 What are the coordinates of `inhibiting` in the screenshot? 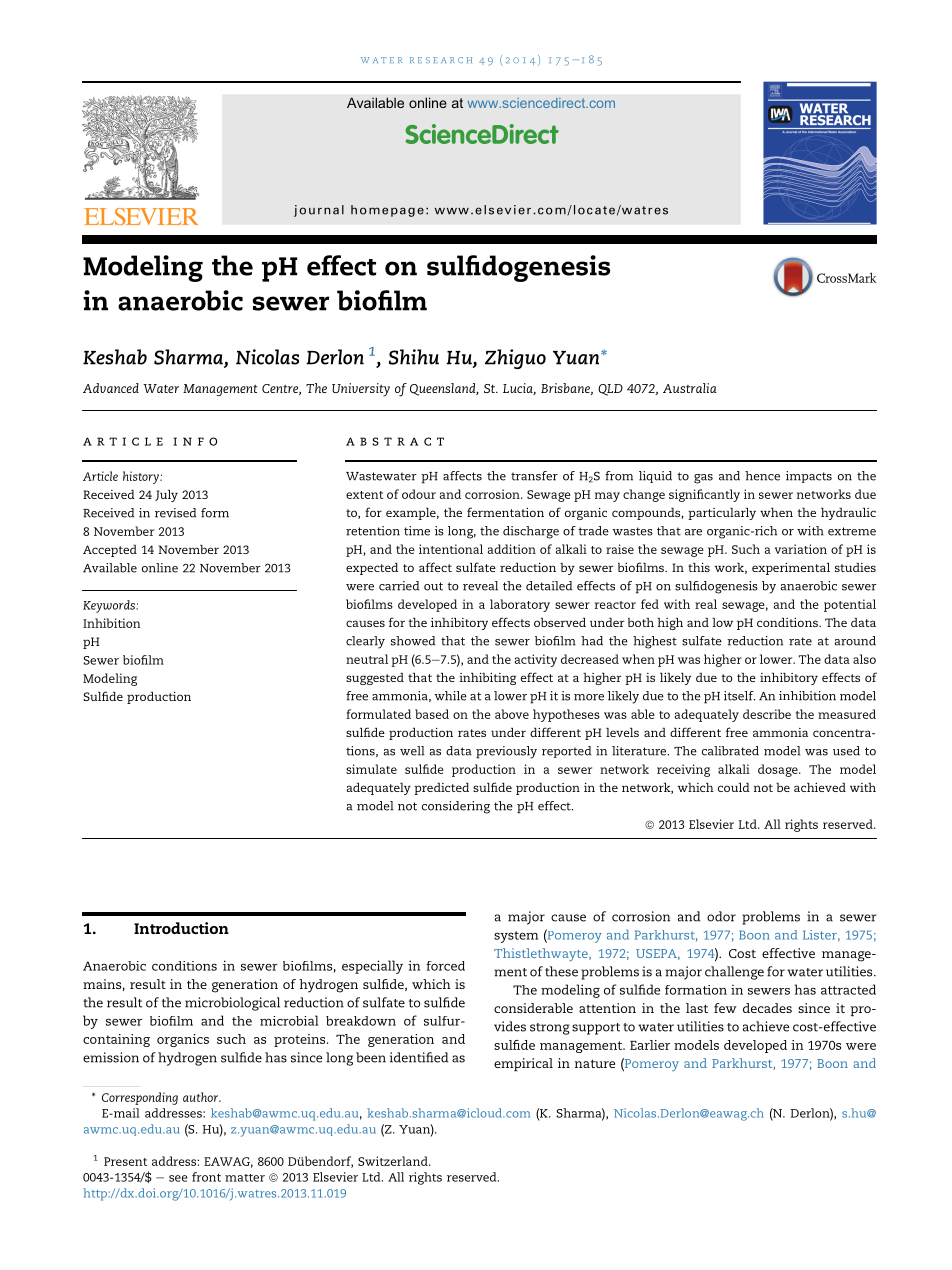 It's located at (487, 679).
